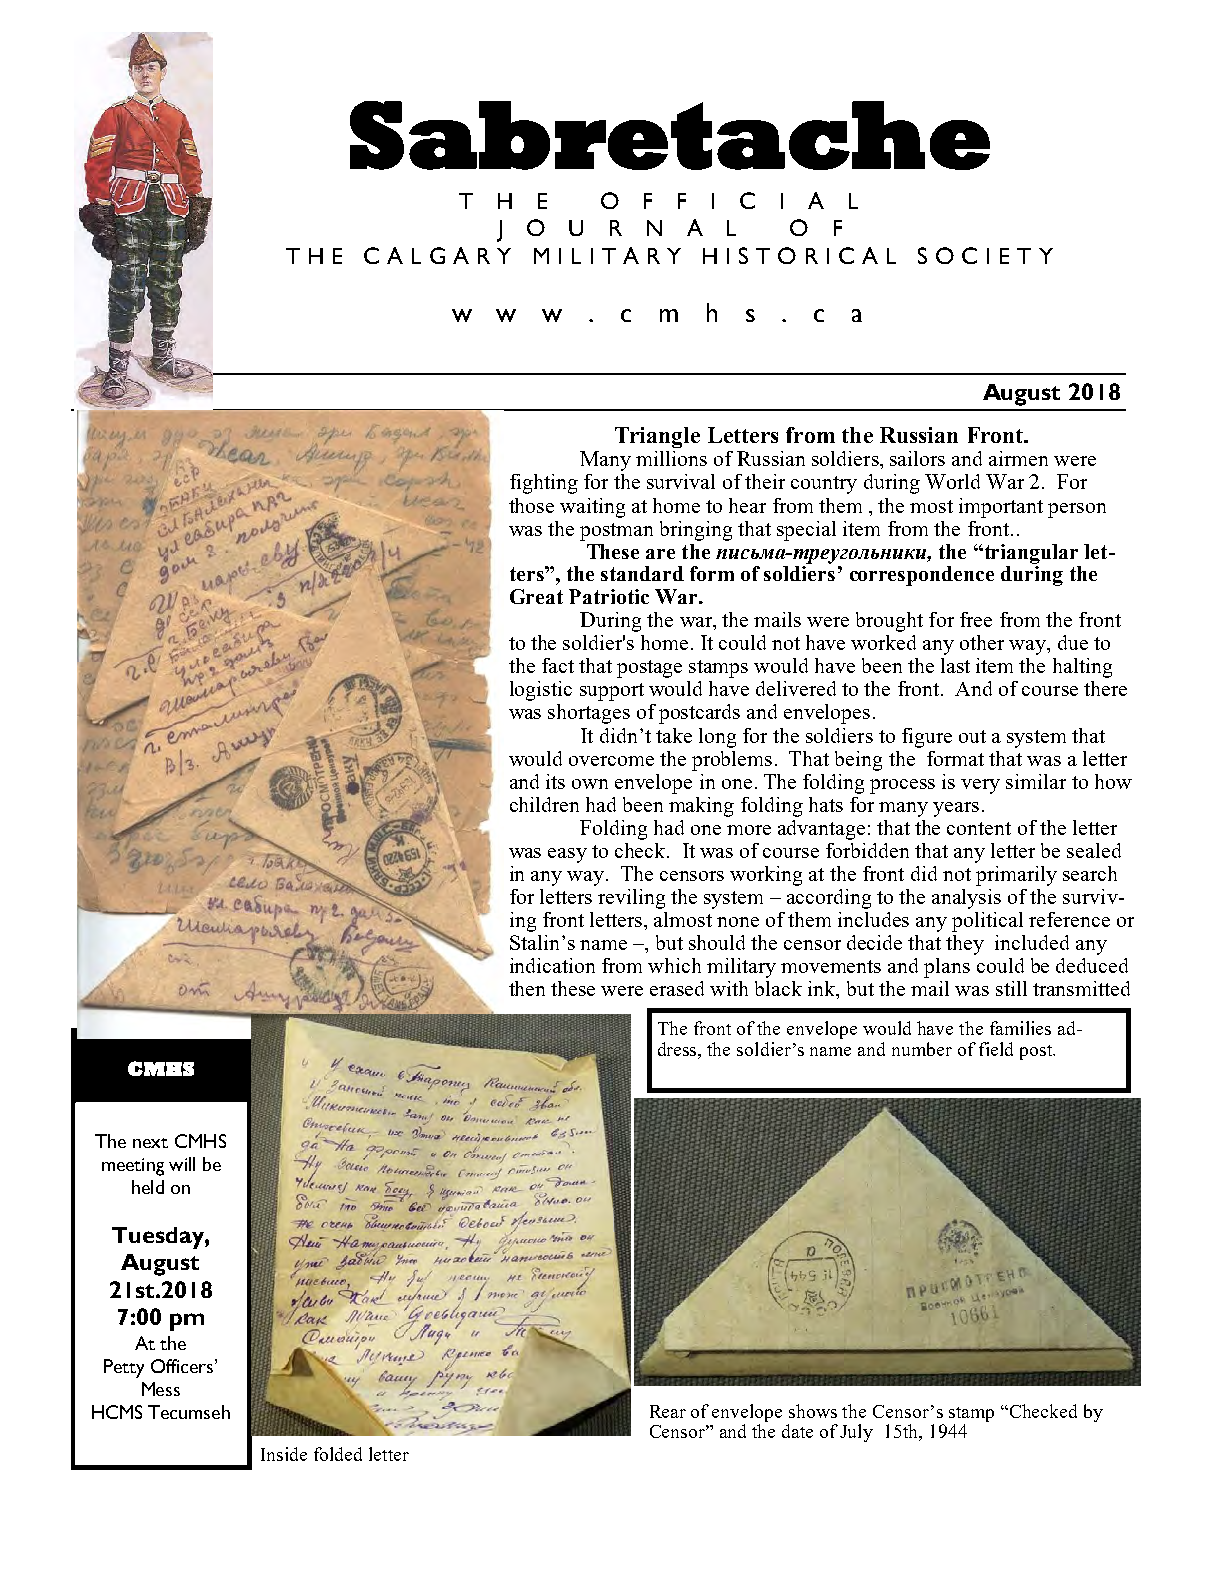 This image has height=1569, width=1212. I want to click on erased, so click(677, 988).
